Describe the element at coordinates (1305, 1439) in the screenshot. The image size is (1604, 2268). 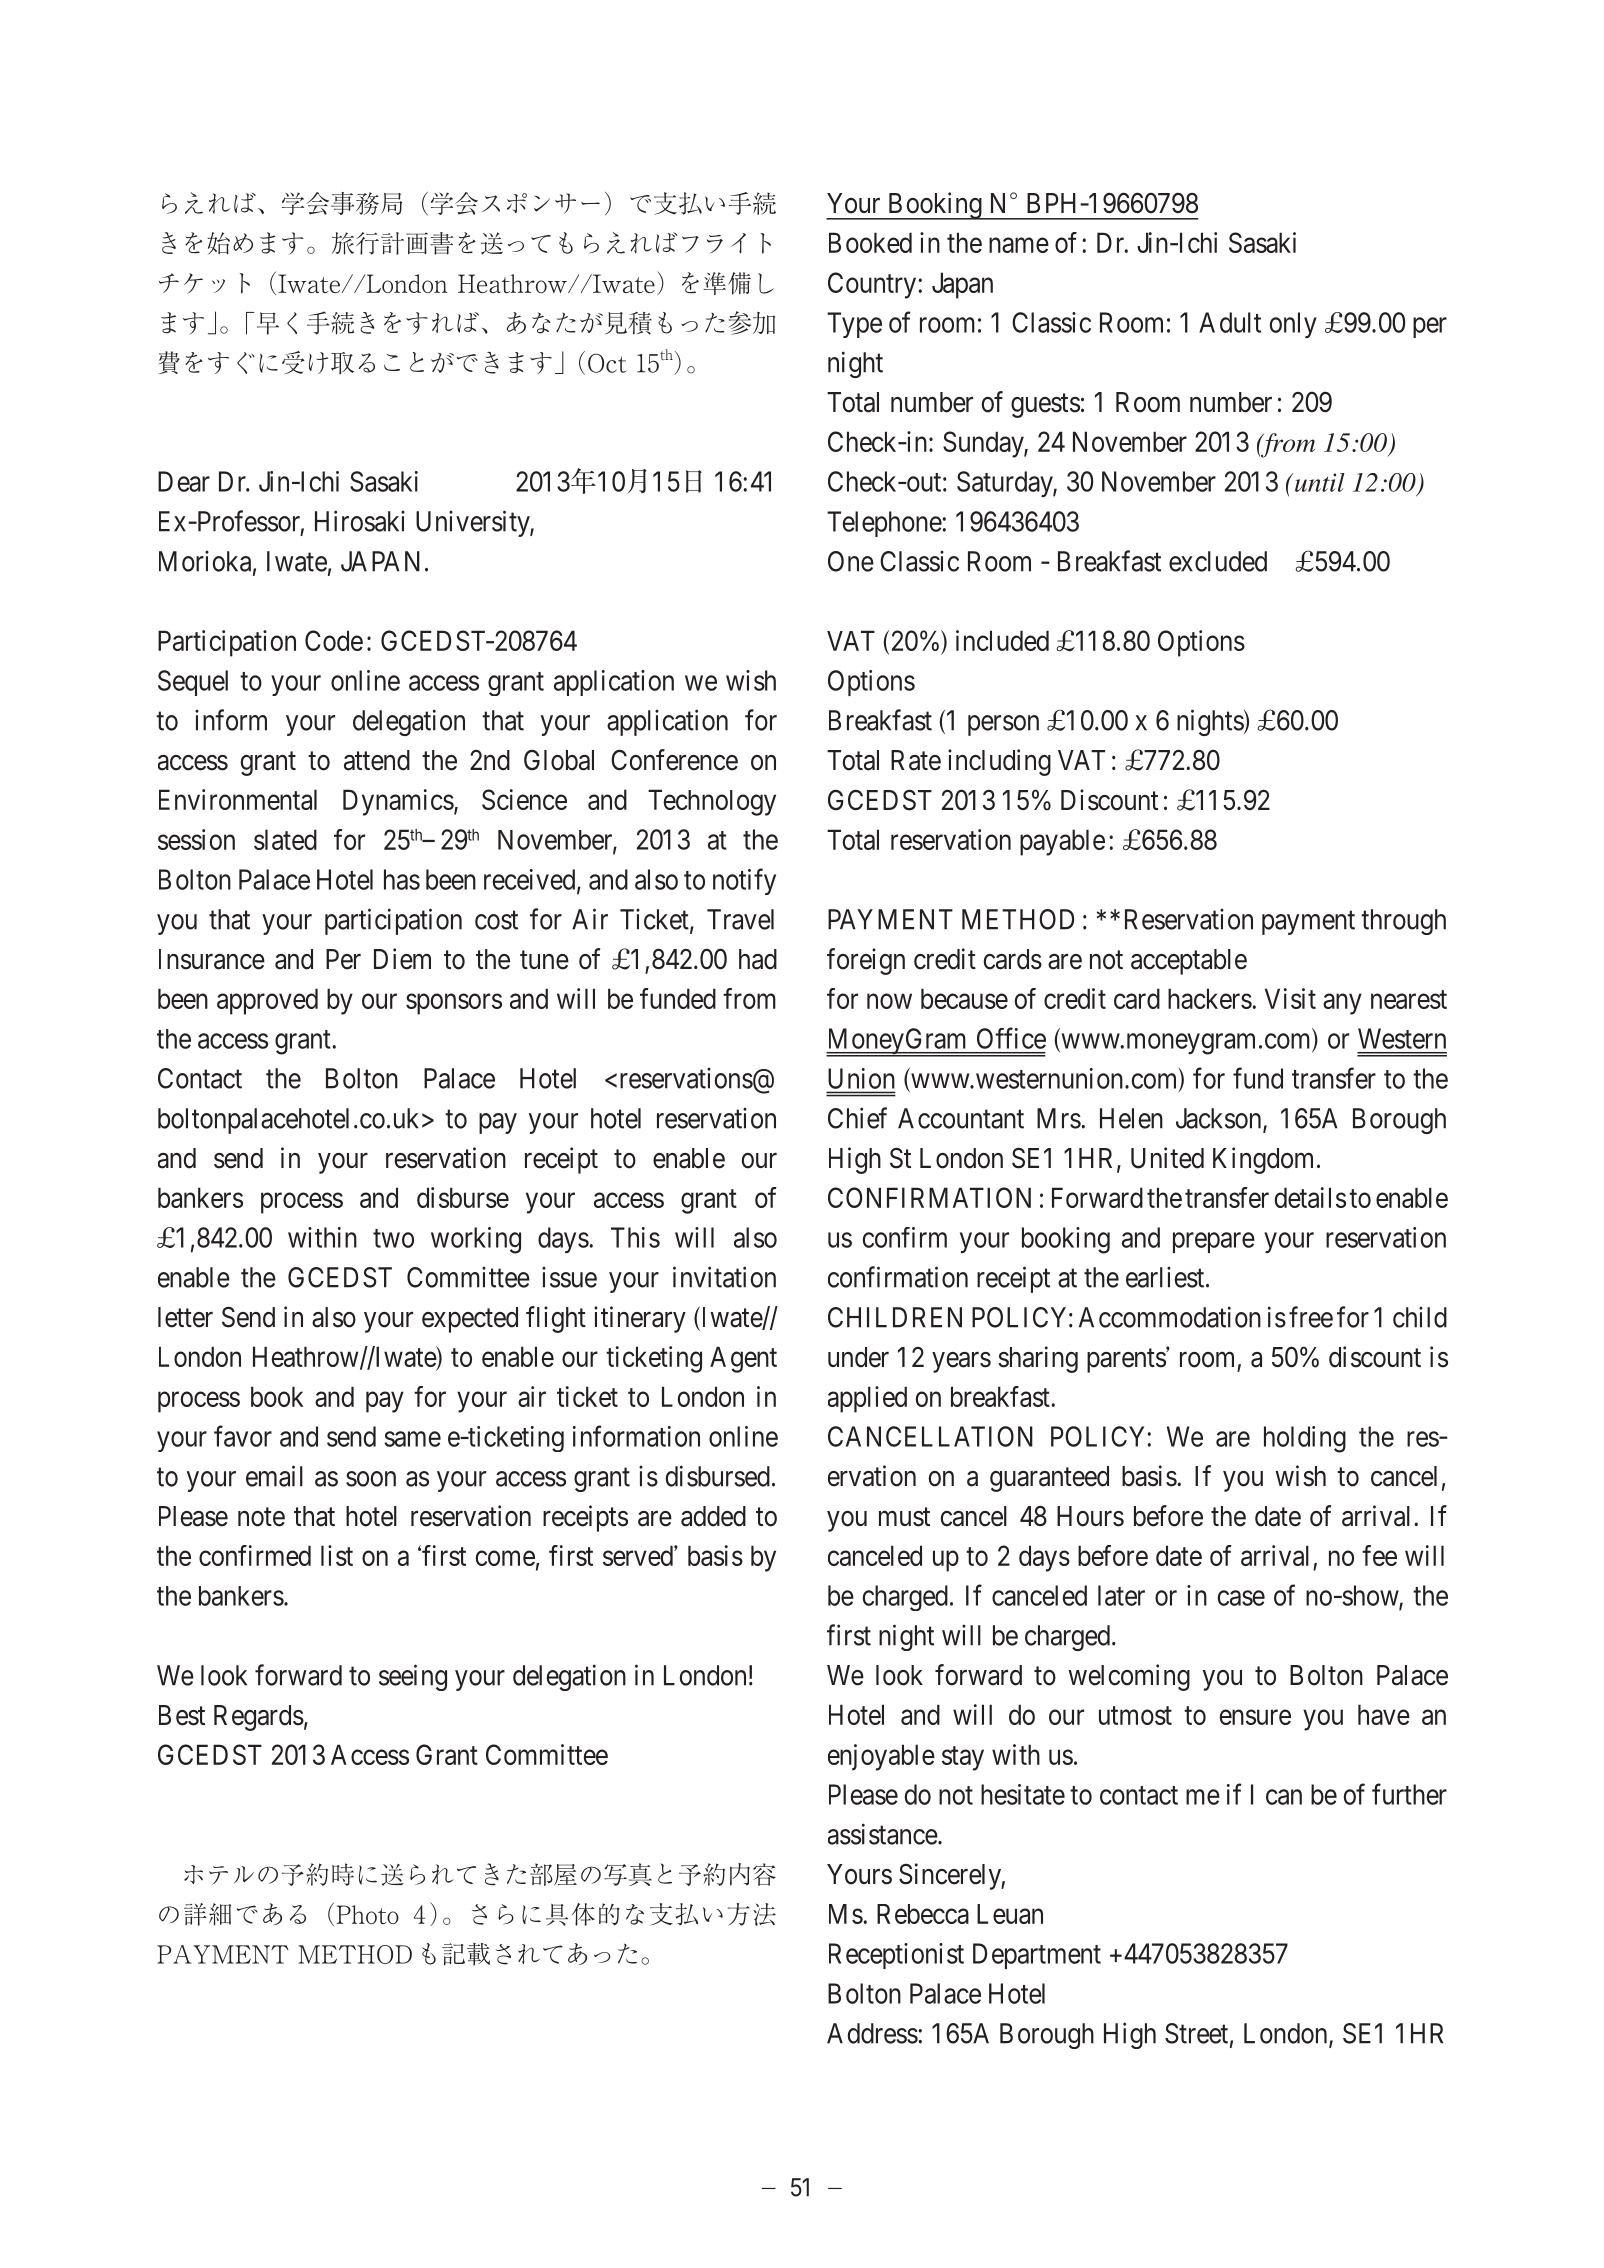
I see `holding` at that location.
